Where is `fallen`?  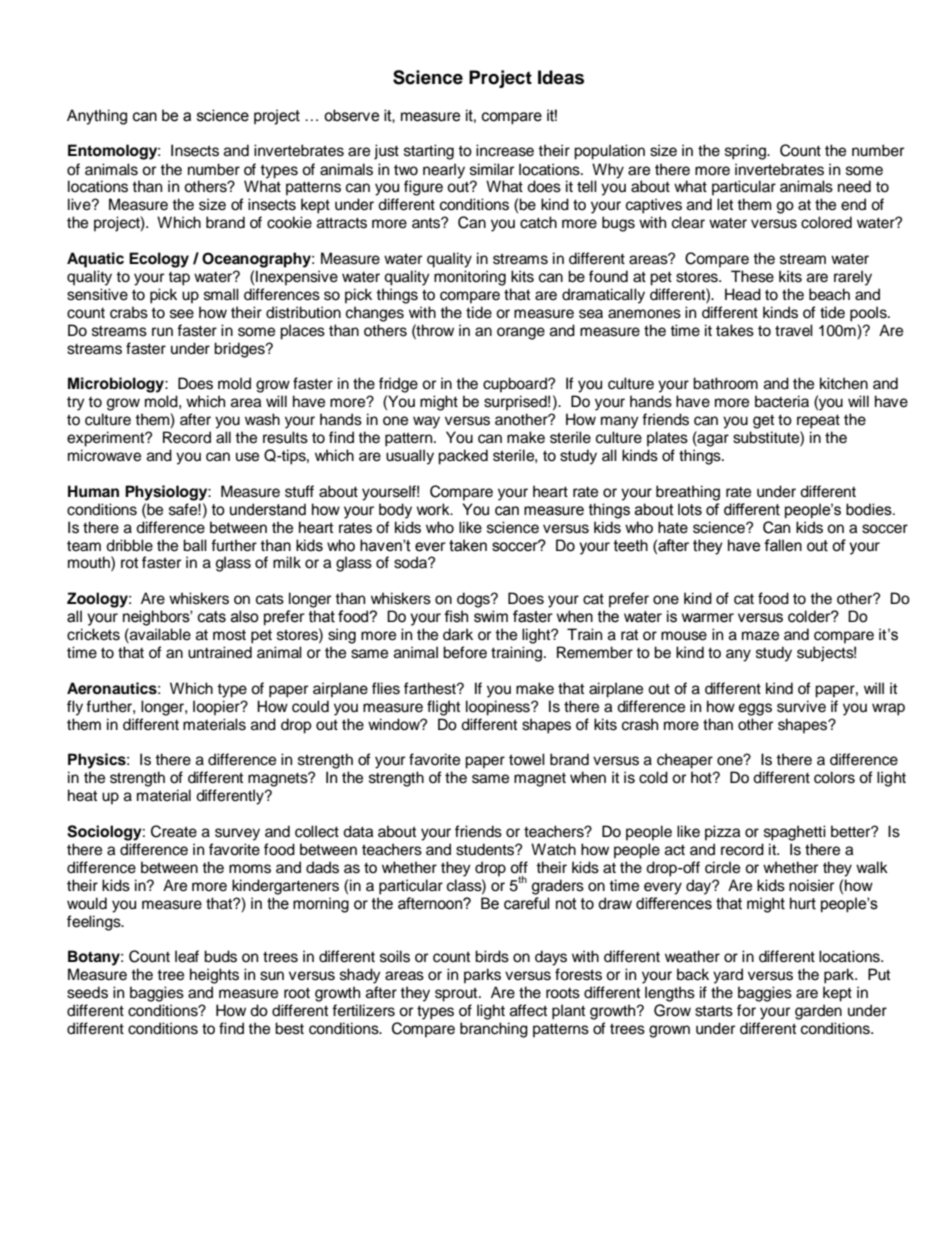
fallen is located at coordinates (783, 545).
